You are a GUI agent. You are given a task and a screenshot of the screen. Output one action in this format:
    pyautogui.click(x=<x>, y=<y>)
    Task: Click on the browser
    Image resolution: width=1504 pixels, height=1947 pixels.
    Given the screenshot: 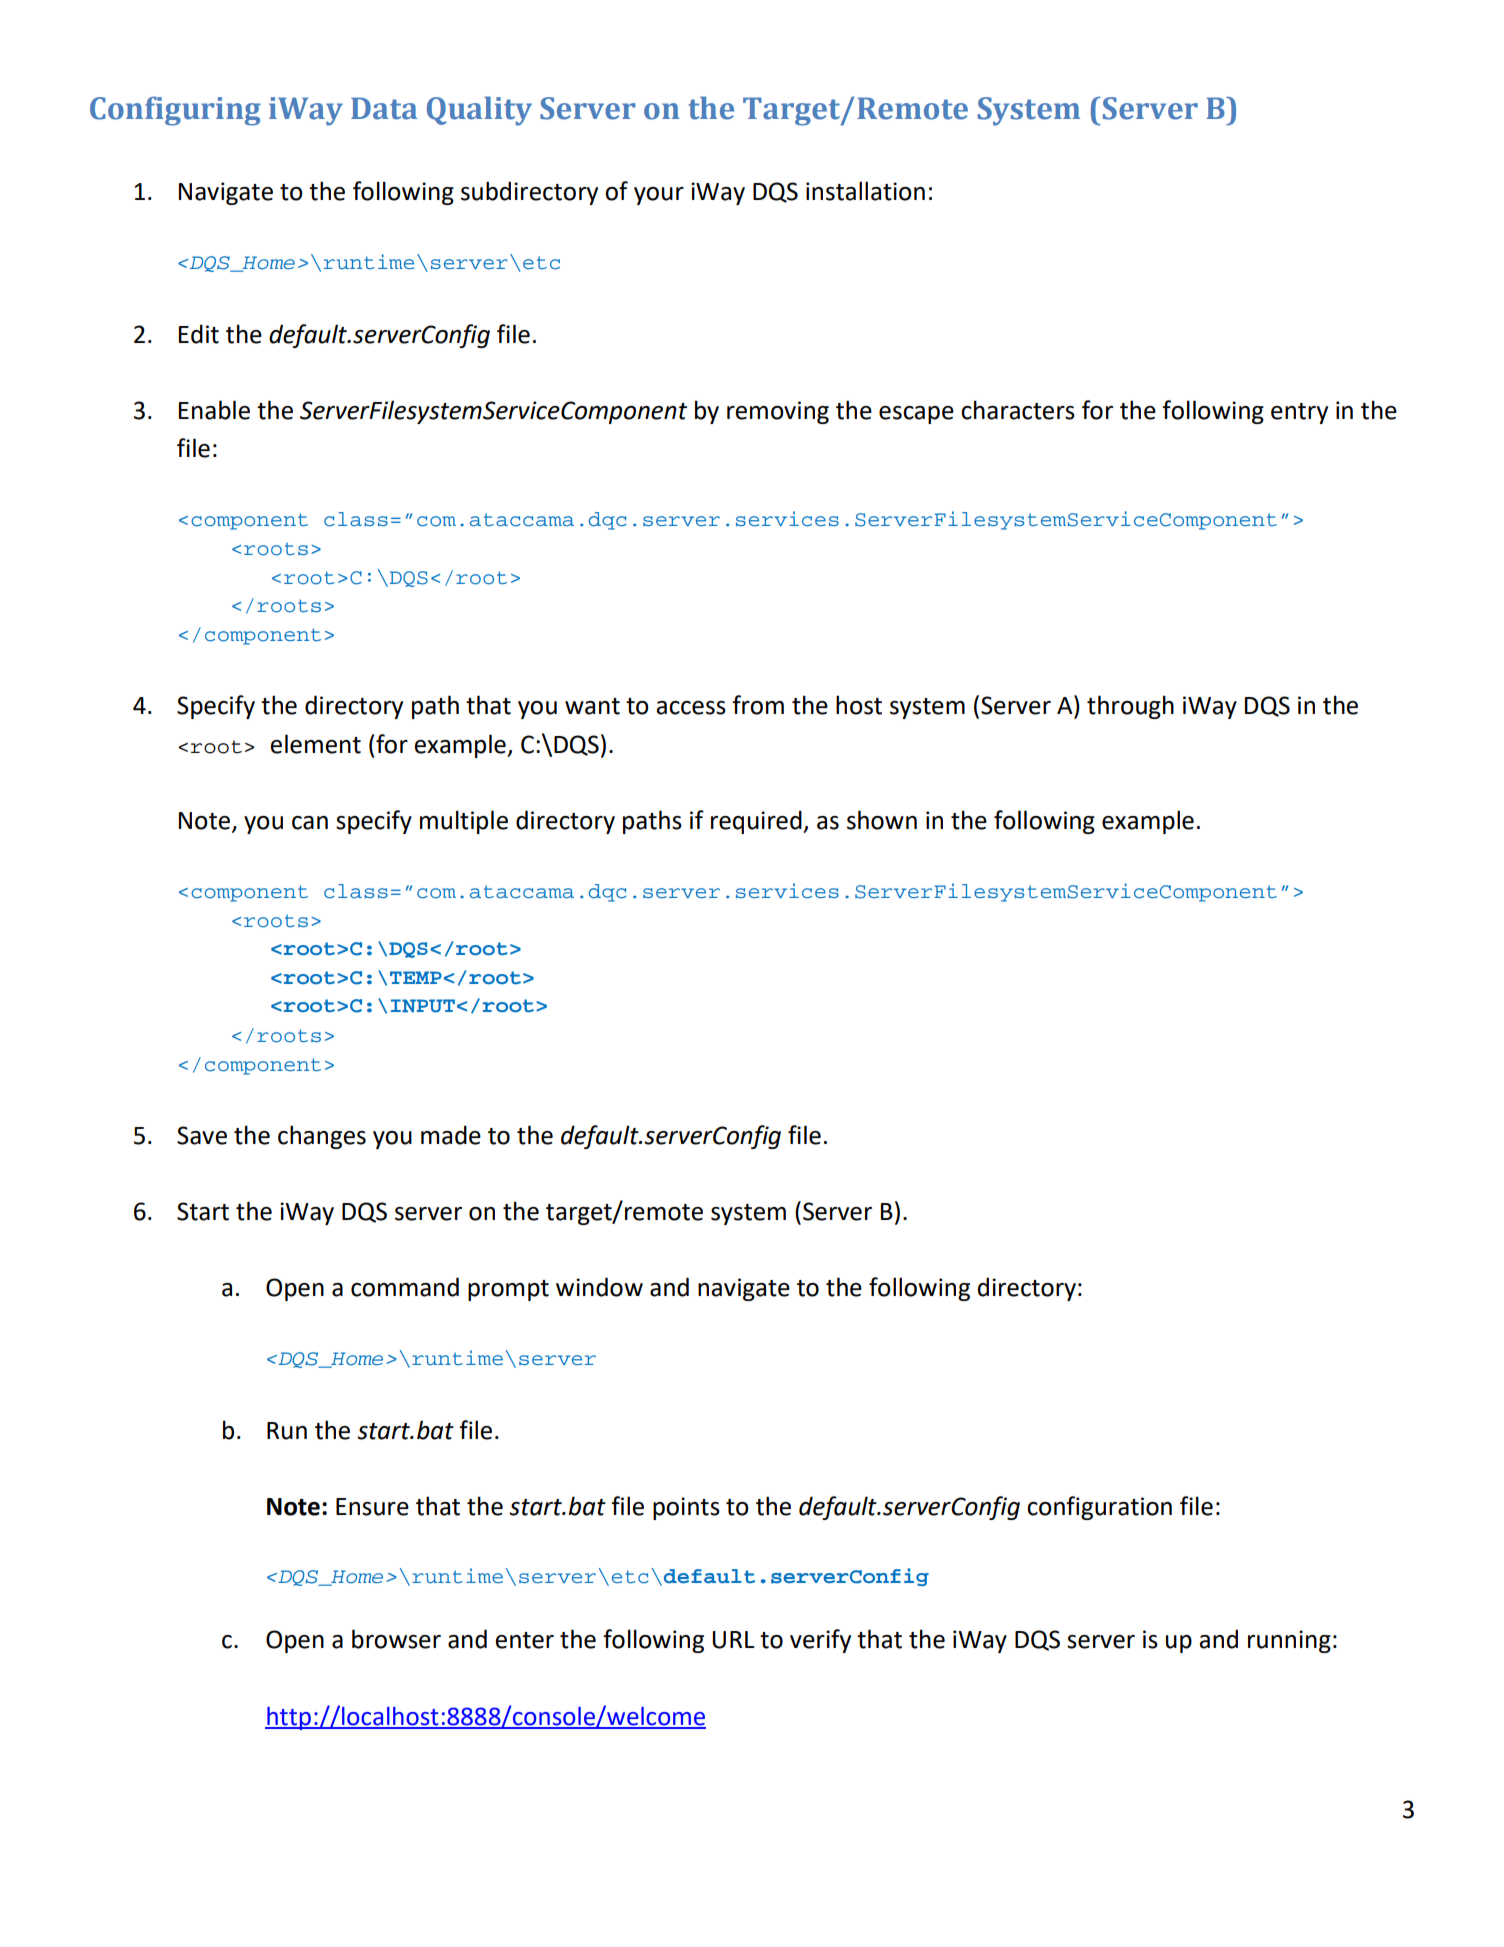 What is the action you would take?
    pyautogui.click(x=396, y=1639)
